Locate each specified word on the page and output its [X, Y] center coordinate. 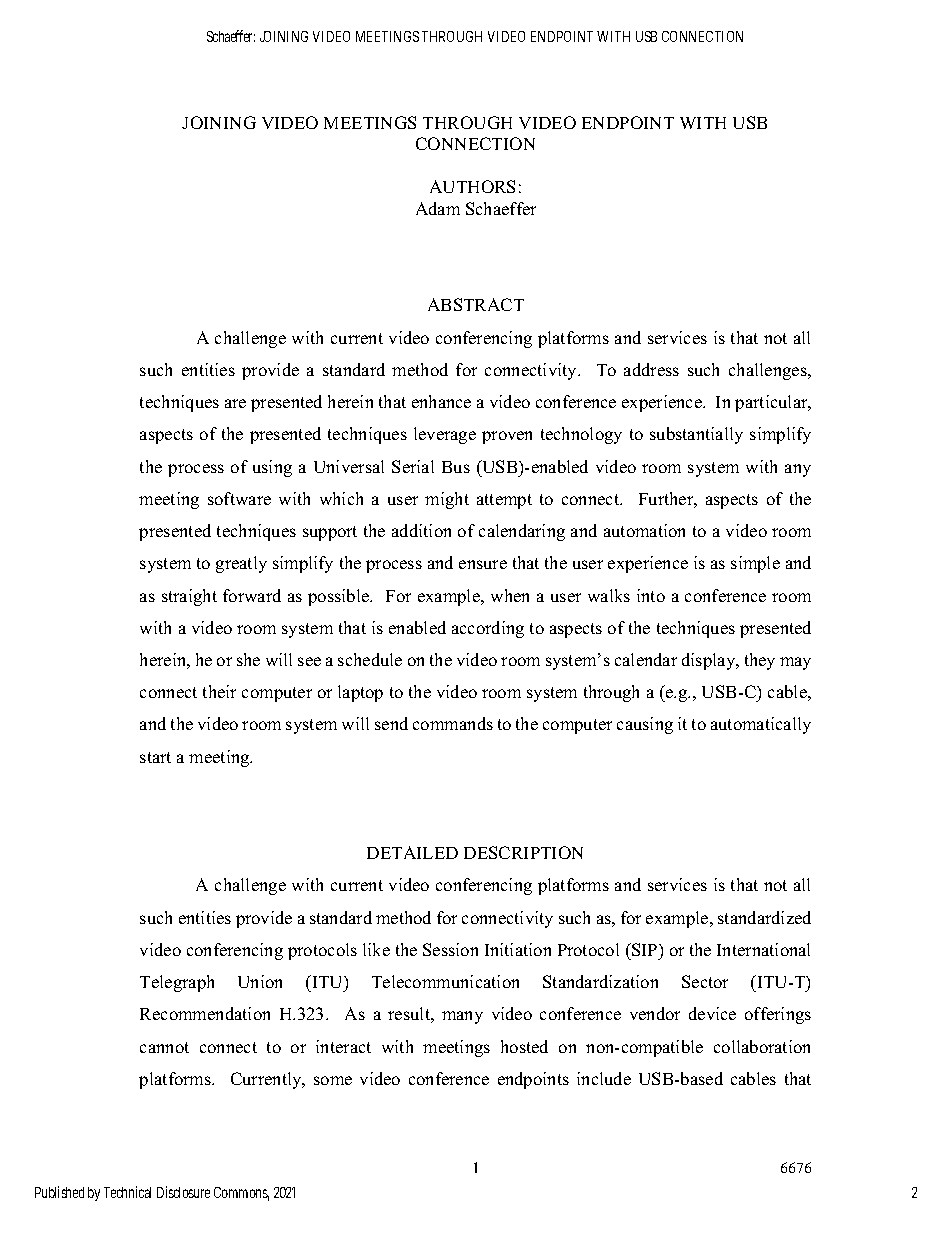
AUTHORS [472, 186]
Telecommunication [445, 981]
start [155, 757]
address [651, 369]
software [239, 498]
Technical [127, 1192]
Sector [705, 981]
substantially [696, 435]
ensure [483, 564]
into [651, 595]
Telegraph [177, 983]
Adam [438, 208]
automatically [761, 725]
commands [453, 723]
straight [189, 597]
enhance [441, 401]
